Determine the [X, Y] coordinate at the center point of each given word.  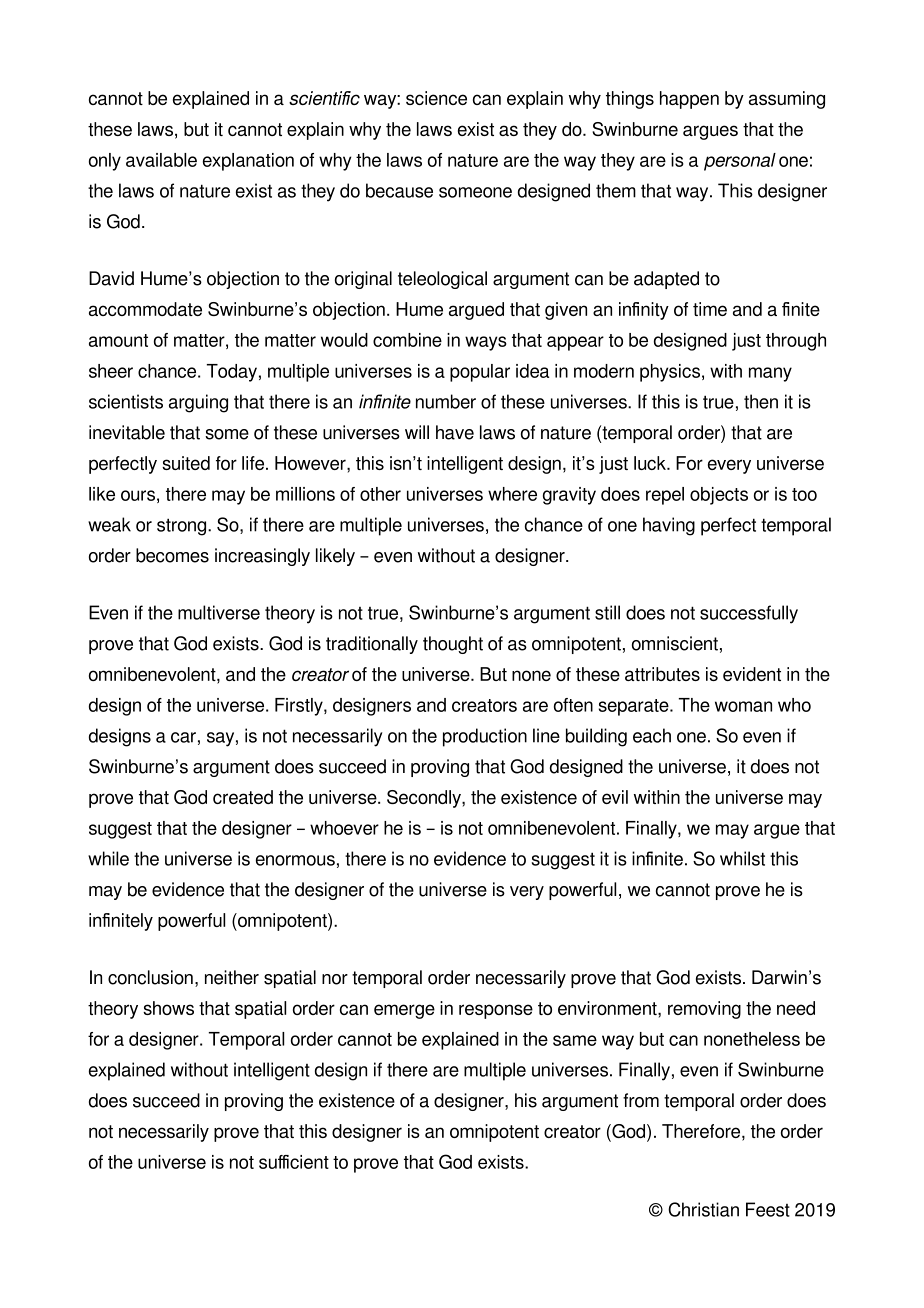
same [575, 1040]
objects [719, 496]
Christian [703, 1209]
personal [740, 162]
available [161, 160]
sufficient [294, 1162]
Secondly [425, 799]
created [243, 797]
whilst [742, 858]
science [436, 98]
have [455, 432]
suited [186, 463]
